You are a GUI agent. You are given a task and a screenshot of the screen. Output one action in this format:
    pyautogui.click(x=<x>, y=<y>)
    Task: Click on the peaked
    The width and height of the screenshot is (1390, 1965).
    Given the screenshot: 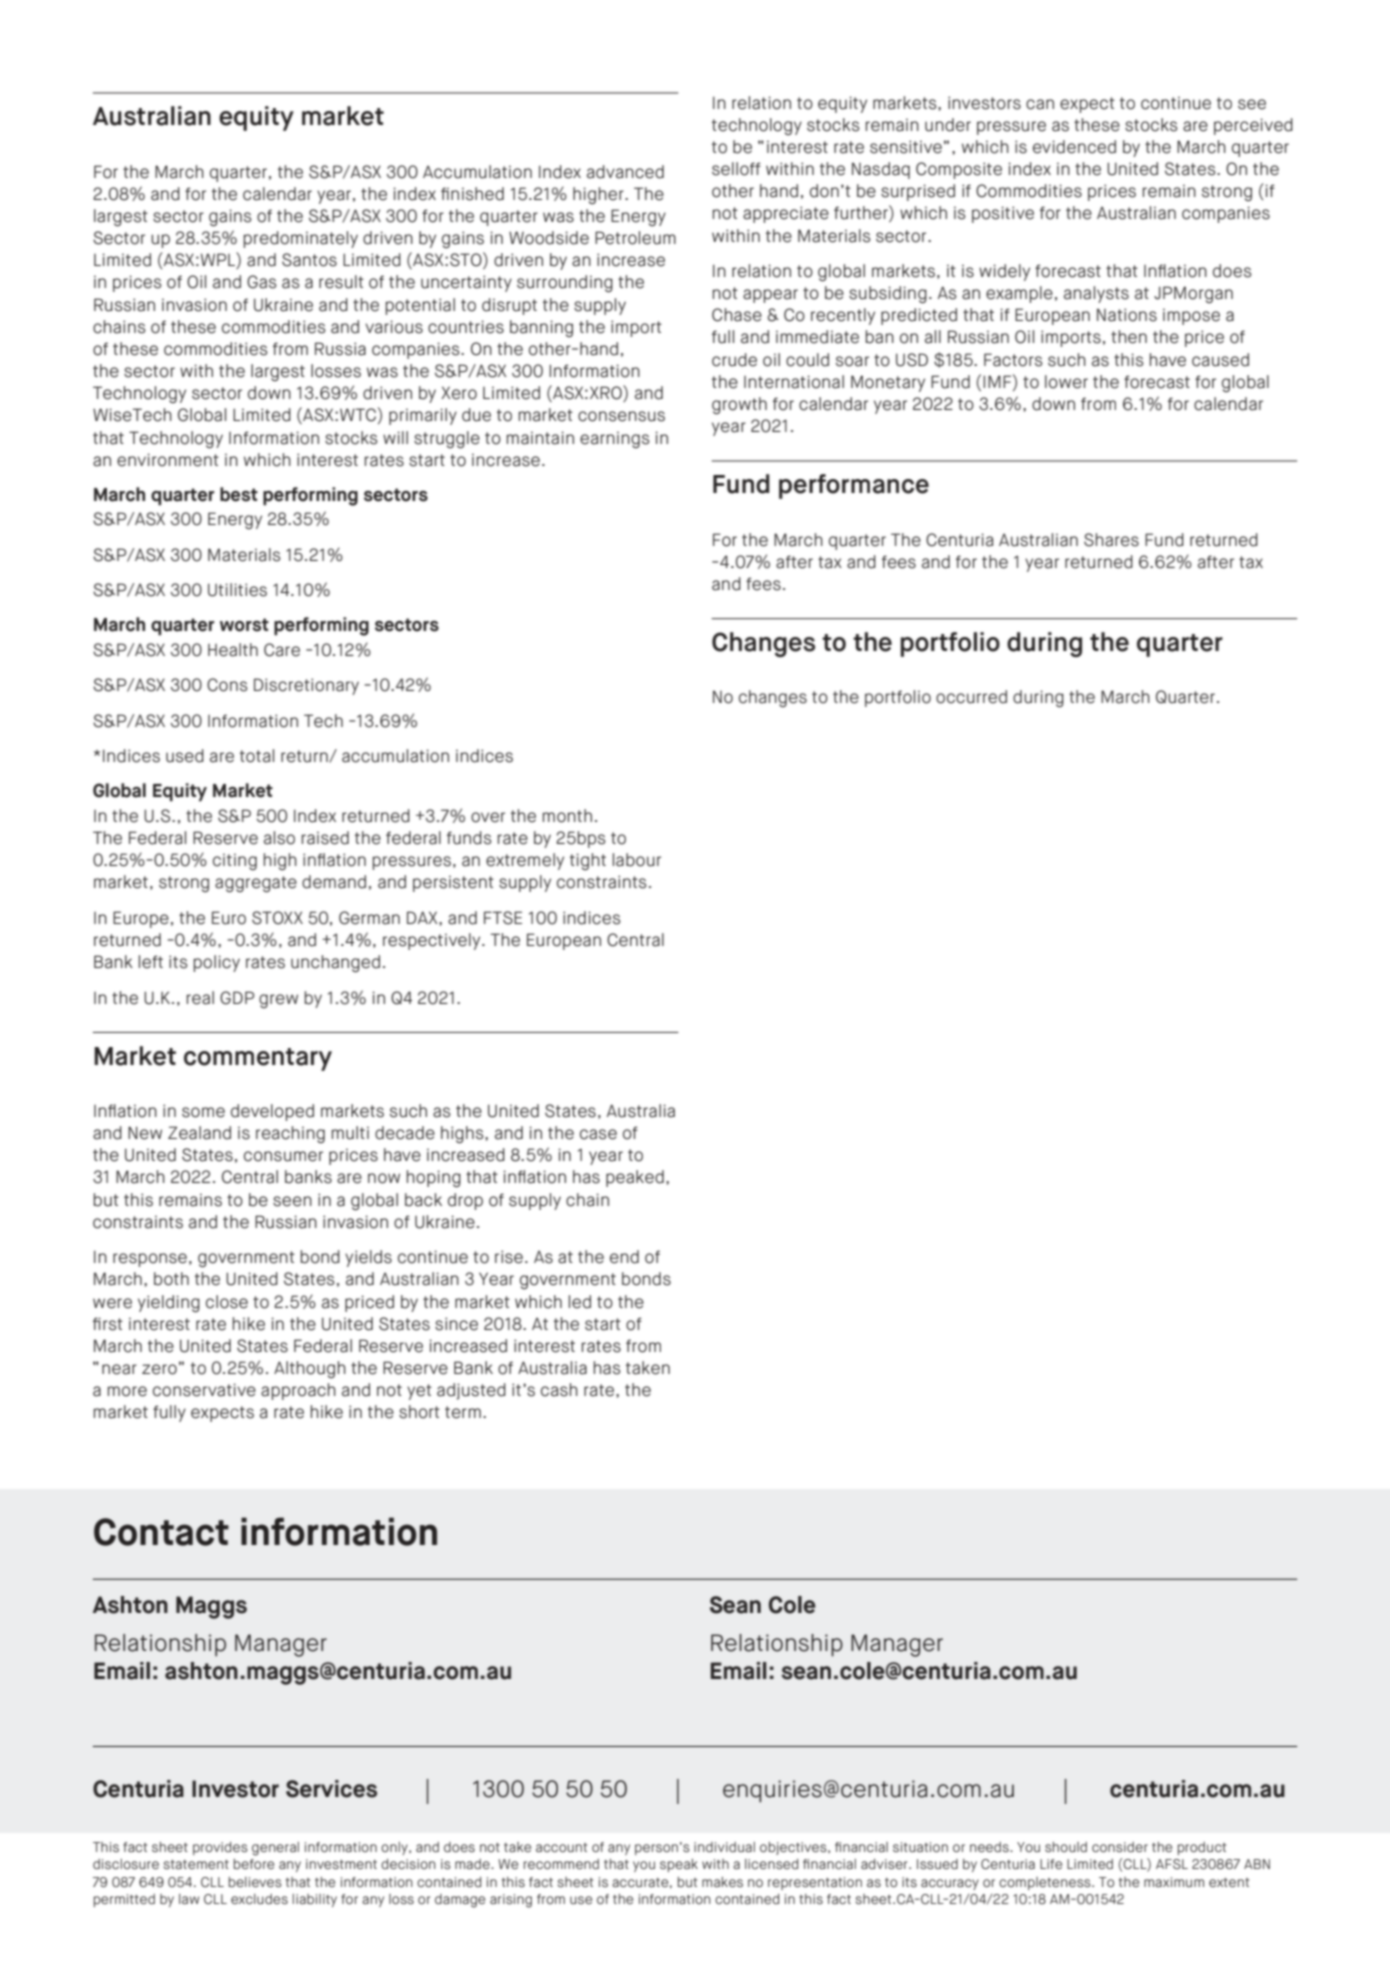 What is the action you would take?
    pyautogui.click(x=635, y=1178)
